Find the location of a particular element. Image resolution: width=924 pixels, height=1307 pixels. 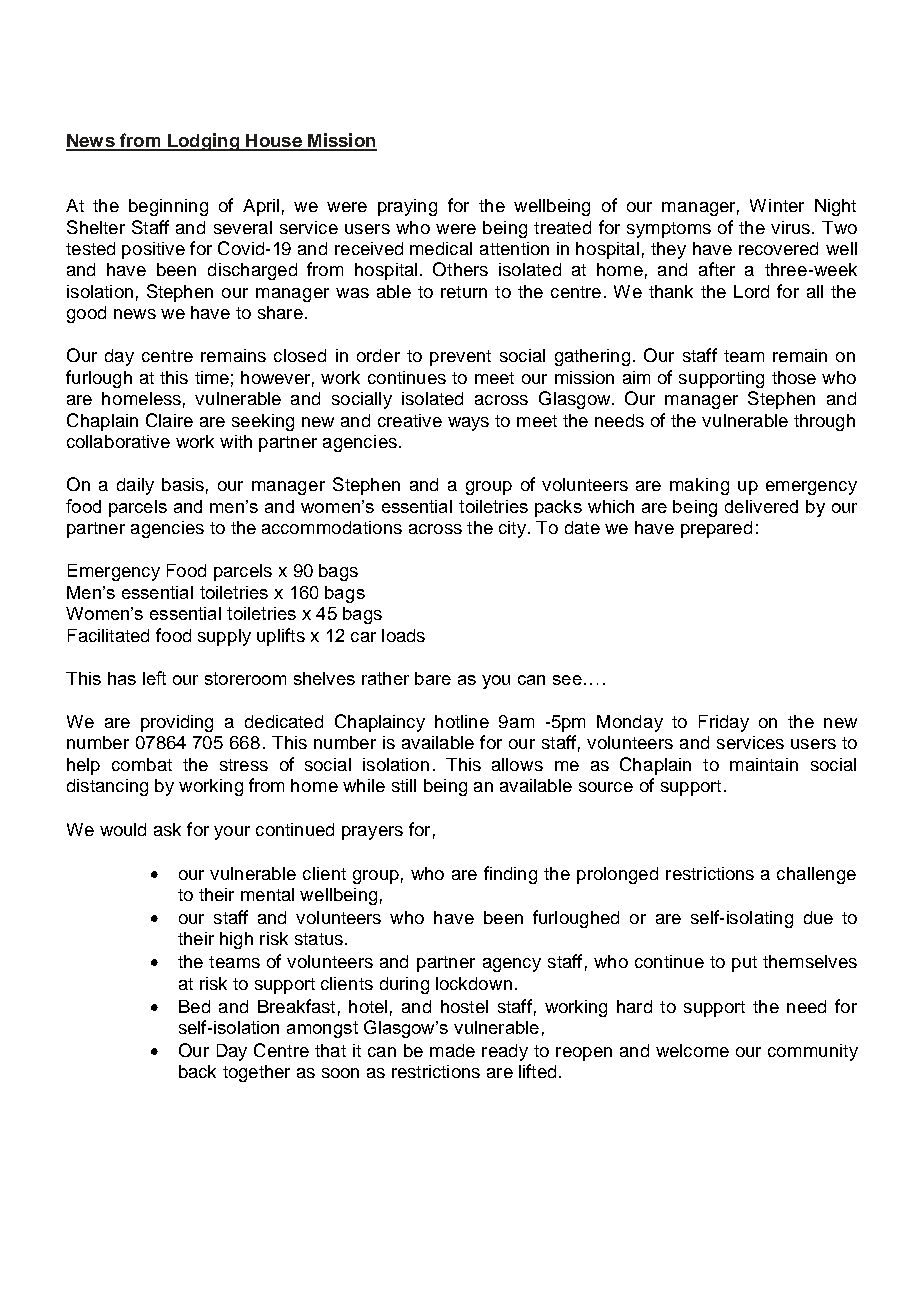

prepared is located at coordinates (716, 529).
